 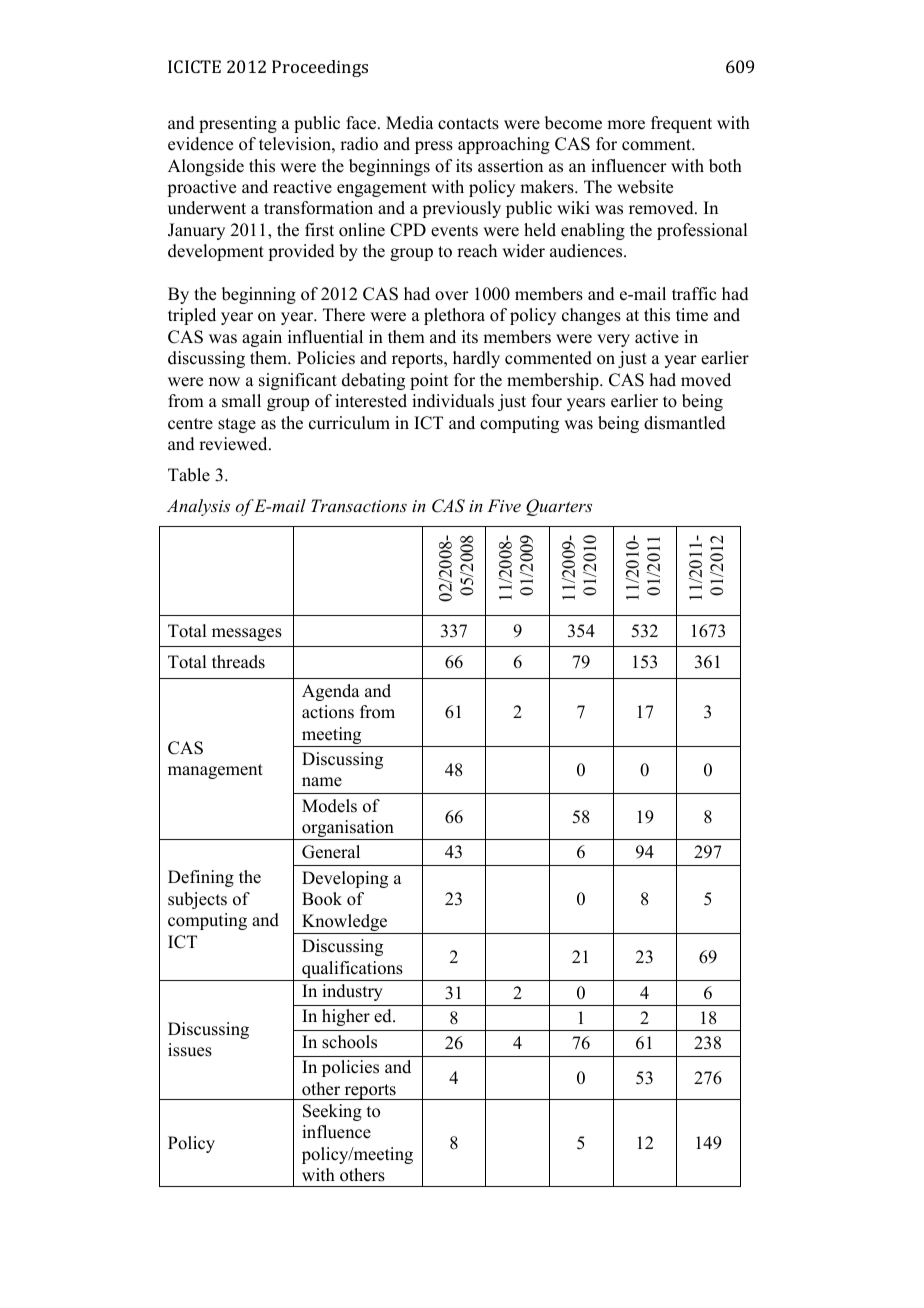 What do you see at coordinates (681, 124) in the screenshot?
I see `frequent` at bounding box center [681, 124].
